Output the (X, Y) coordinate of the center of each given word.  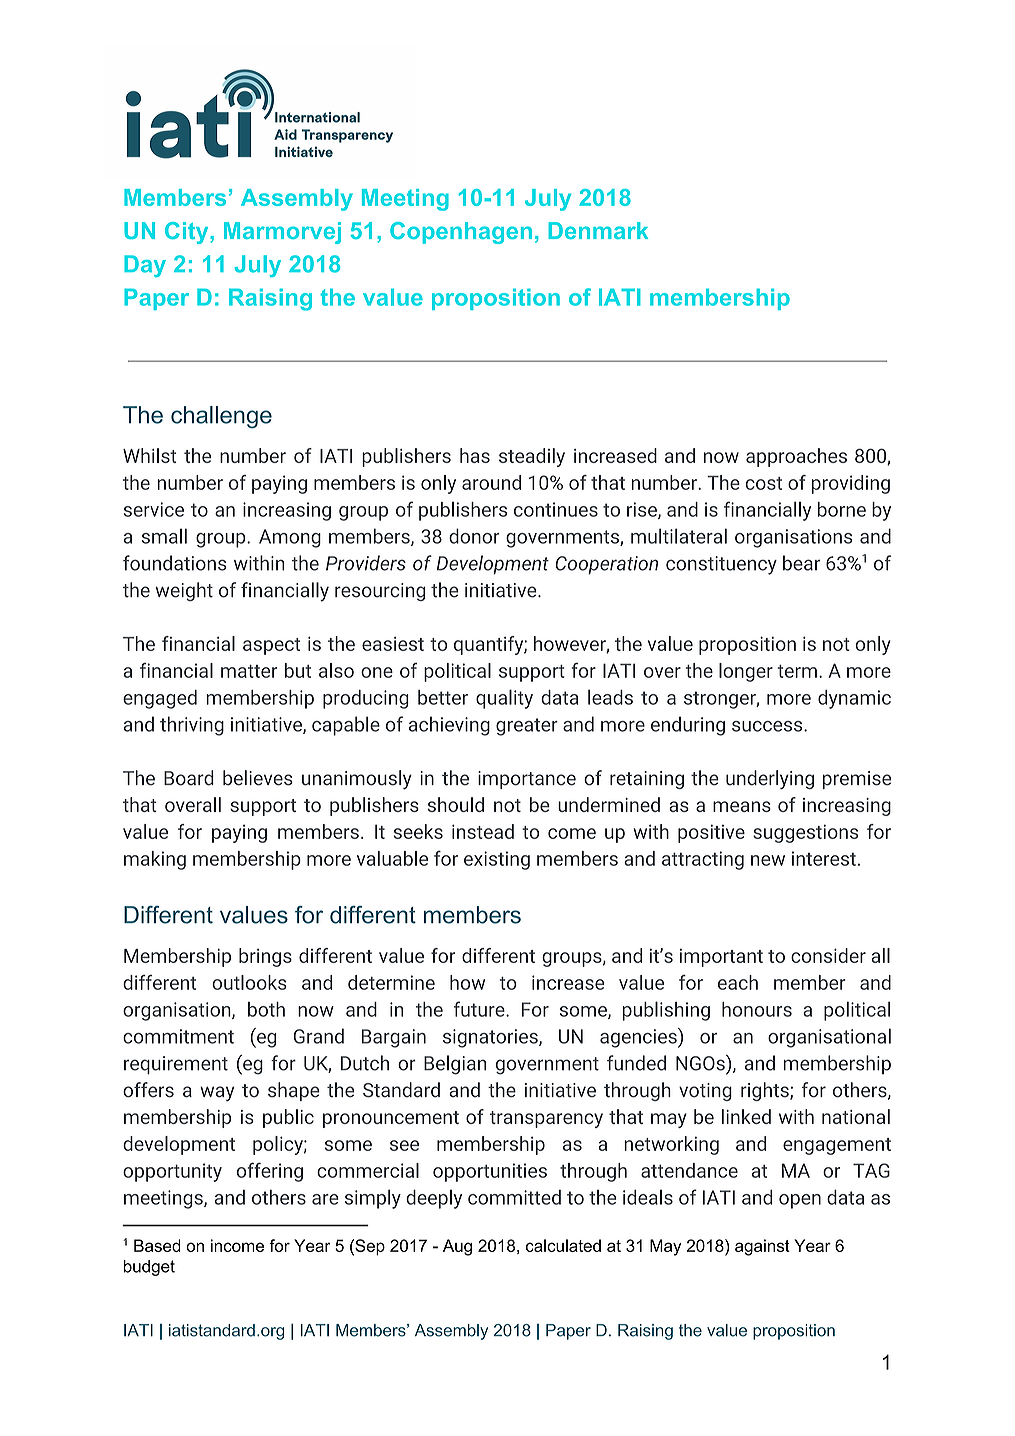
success (768, 726)
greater (527, 727)
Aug (457, 1247)
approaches (796, 457)
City (188, 233)
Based (157, 1245)
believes (258, 778)
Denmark (598, 230)
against (762, 1247)
